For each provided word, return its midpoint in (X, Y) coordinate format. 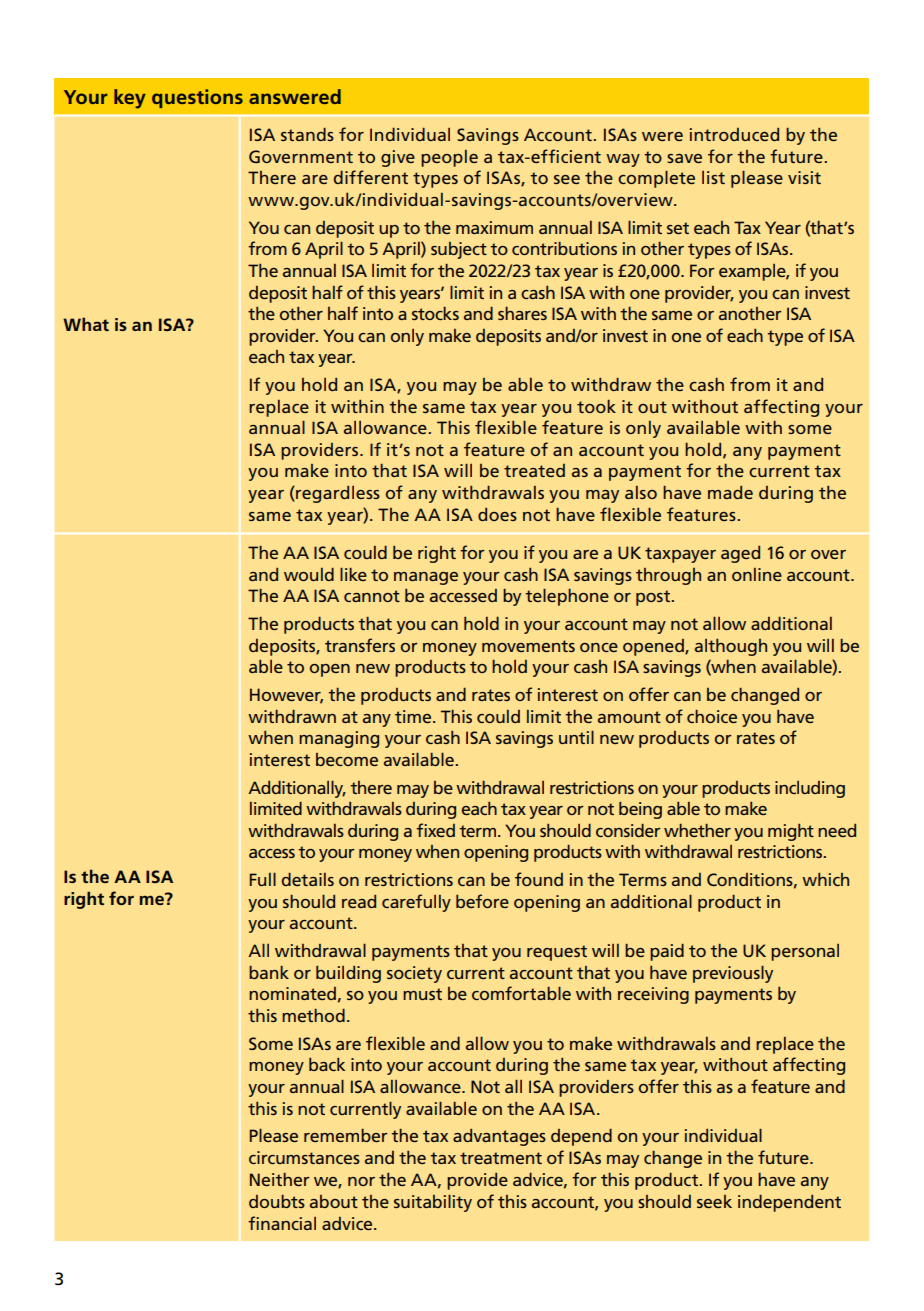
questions (197, 98)
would (309, 574)
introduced (734, 134)
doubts (277, 1201)
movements (528, 646)
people (449, 158)
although (731, 647)
